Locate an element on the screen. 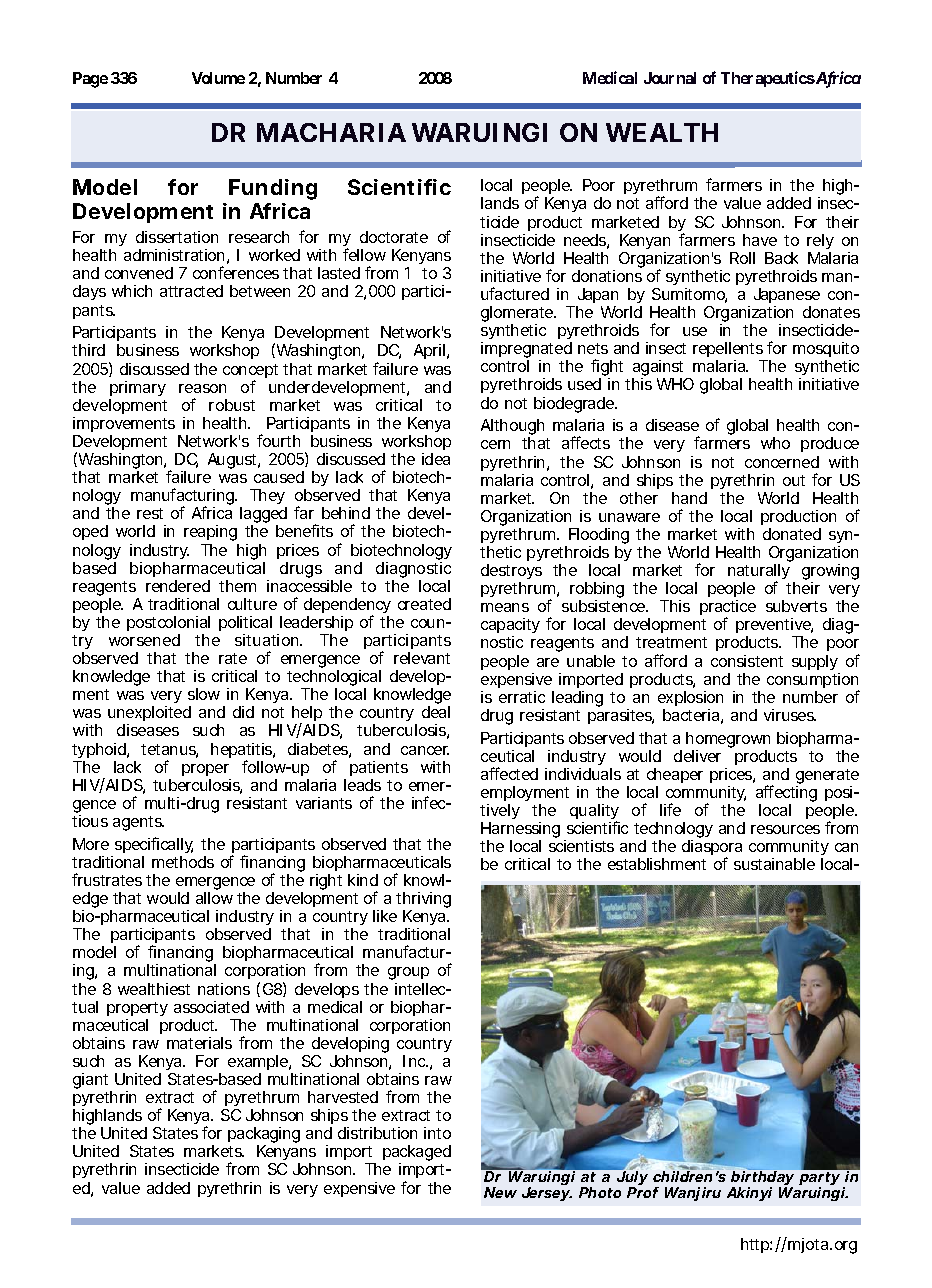 The height and width of the screenshot is (1288, 932). Volume is located at coordinates (218, 78).
